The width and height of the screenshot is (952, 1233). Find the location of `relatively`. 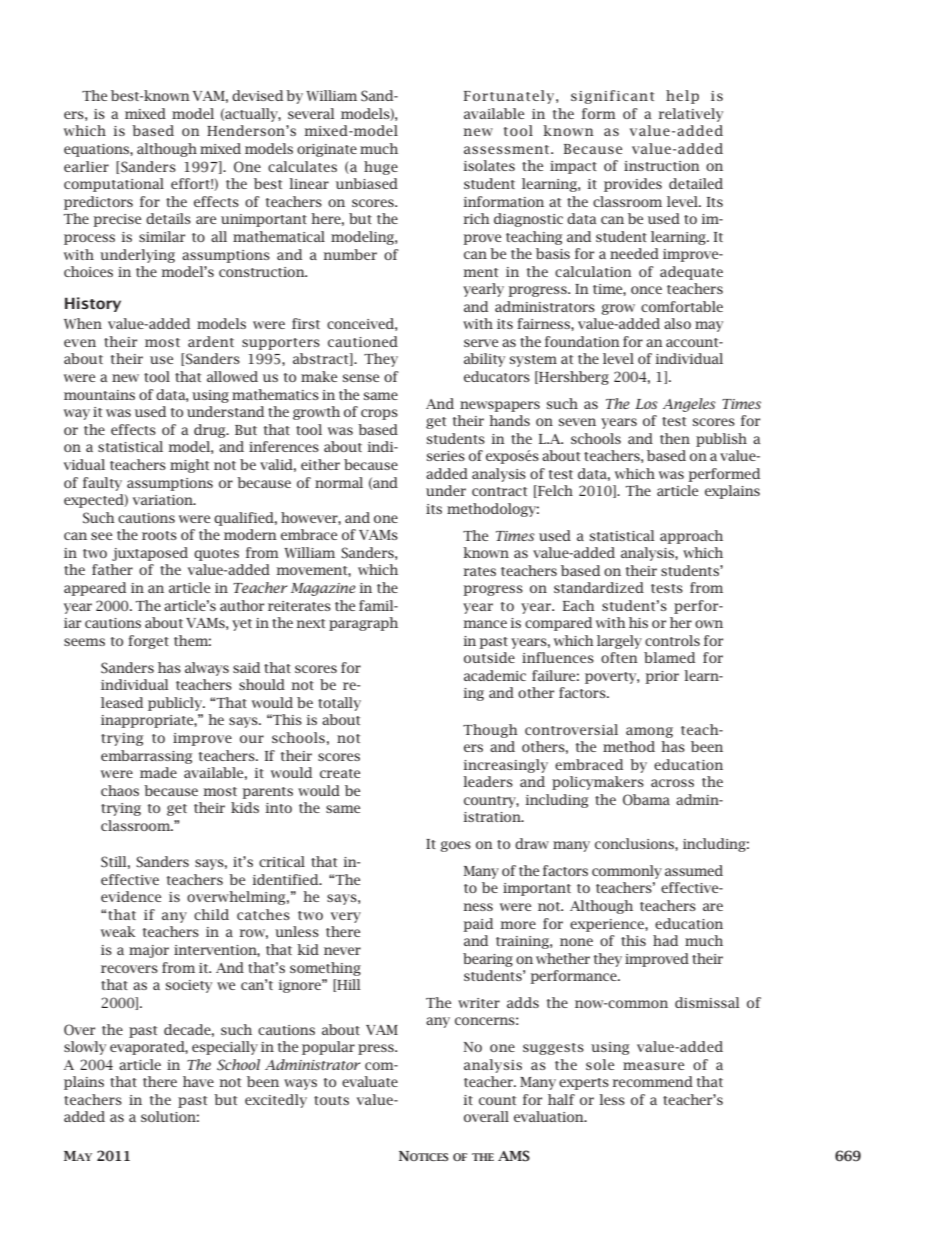

relatively is located at coordinates (690, 115).
